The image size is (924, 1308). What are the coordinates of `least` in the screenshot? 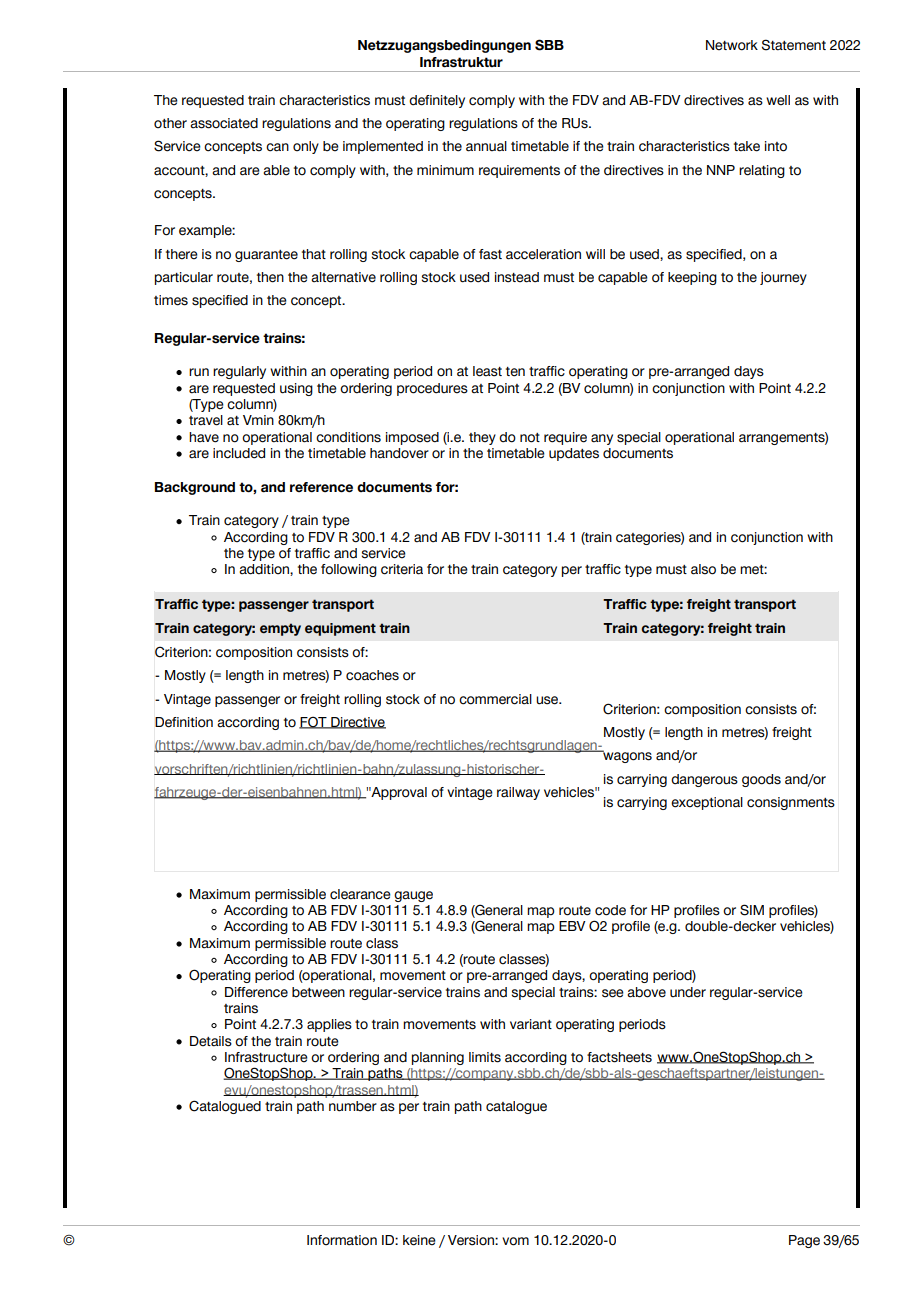 It's located at (487, 371).
